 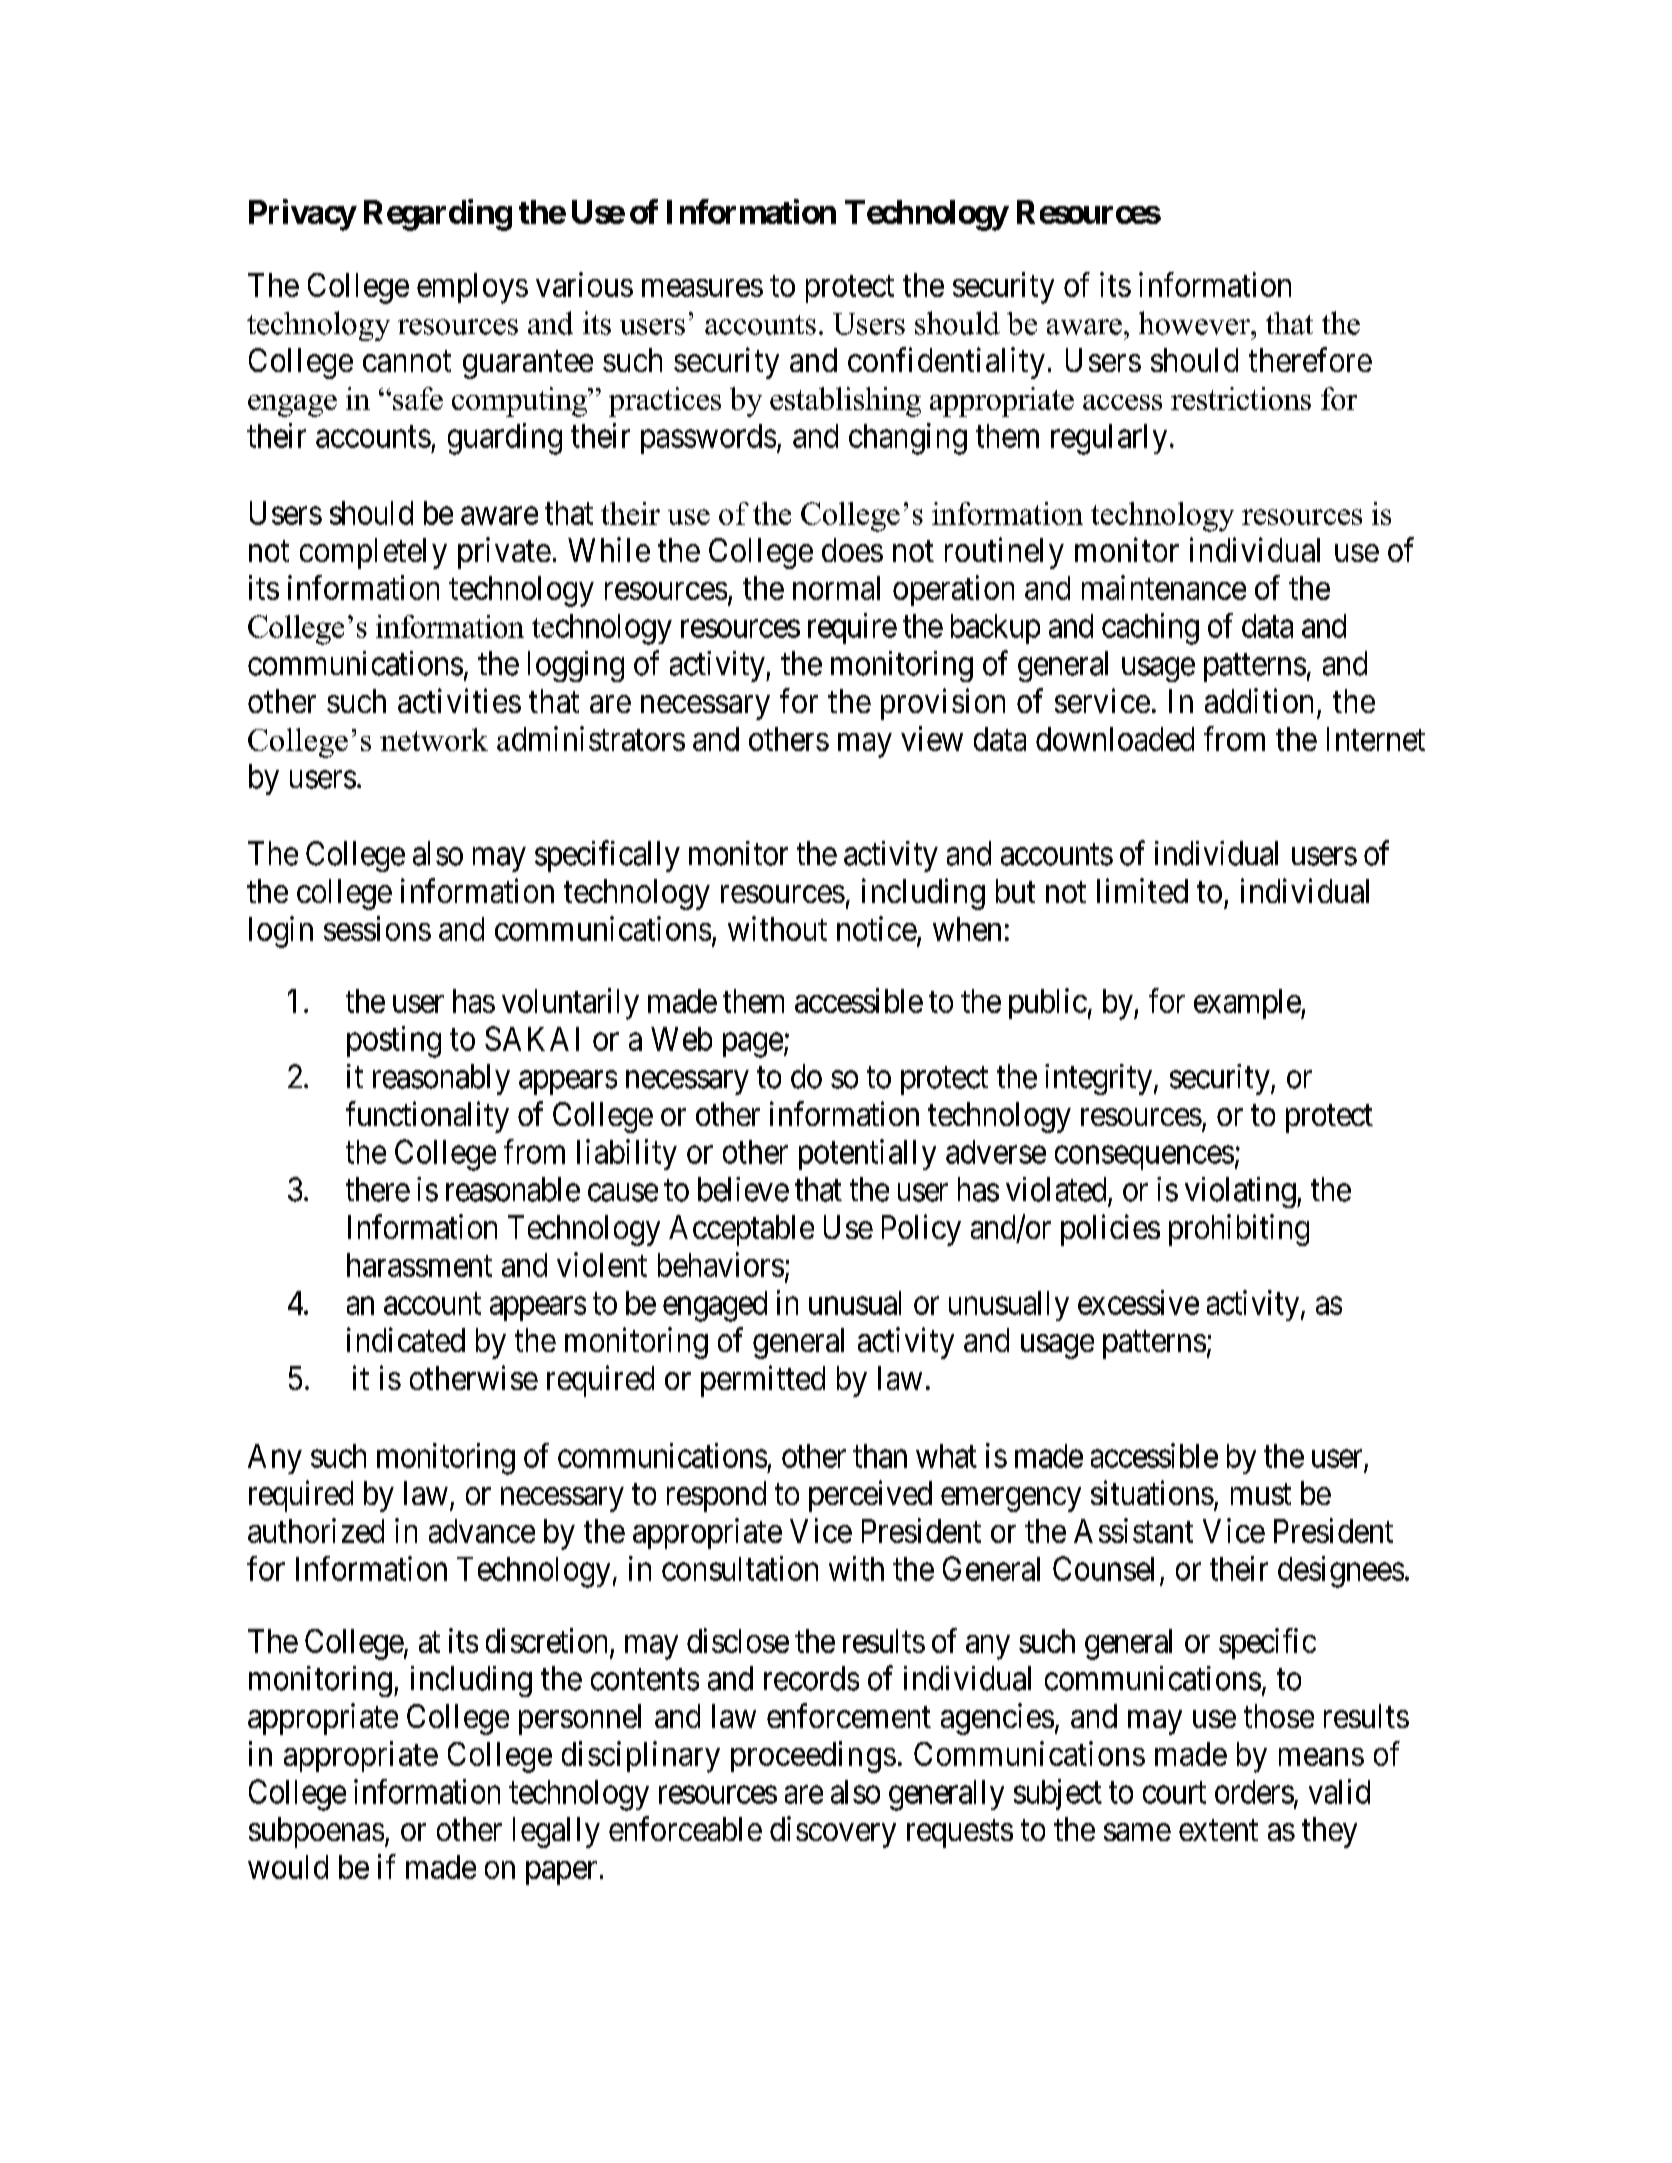 I want to click on however, so click(x=1196, y=323).
